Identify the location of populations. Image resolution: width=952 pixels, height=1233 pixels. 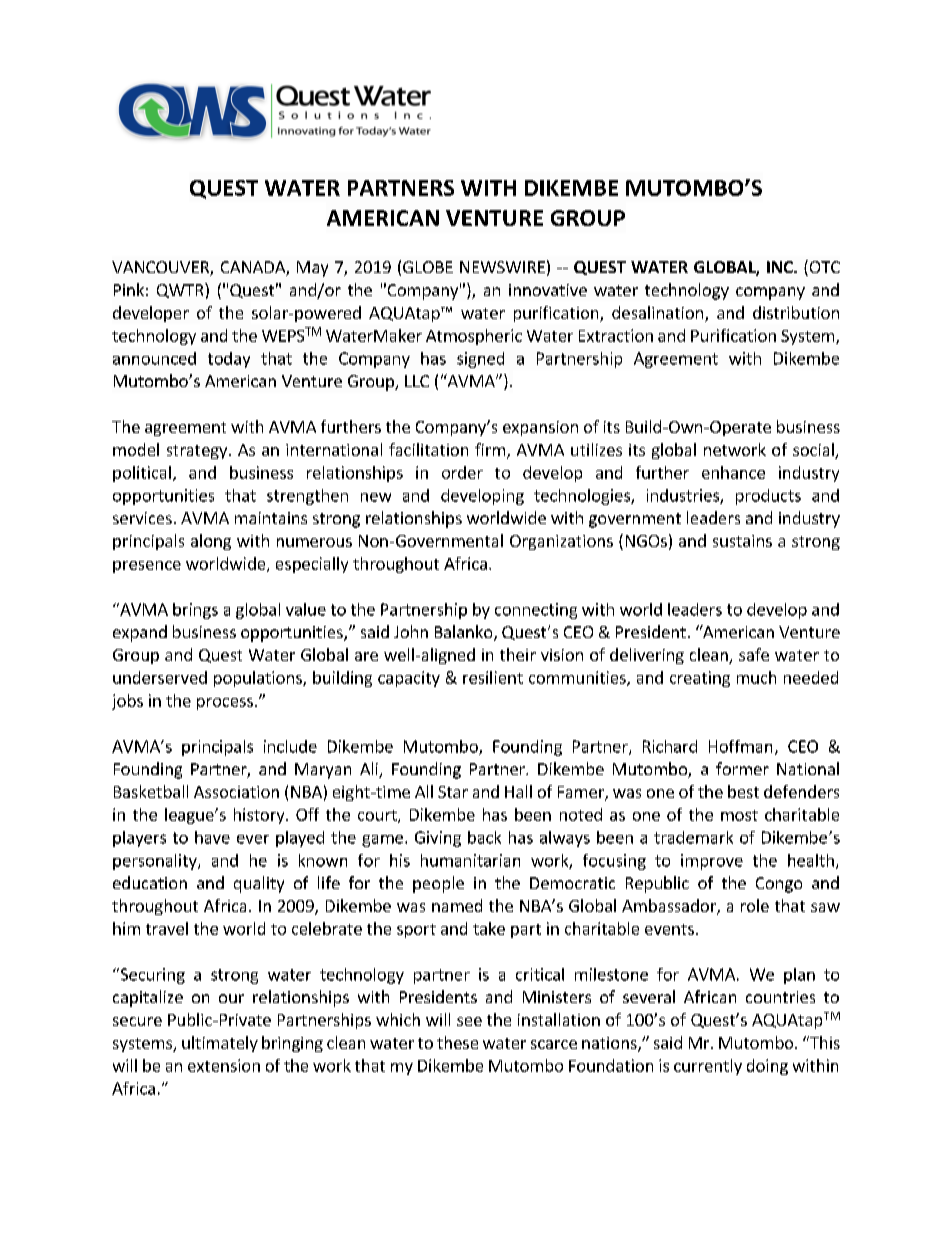
(259, 679).
